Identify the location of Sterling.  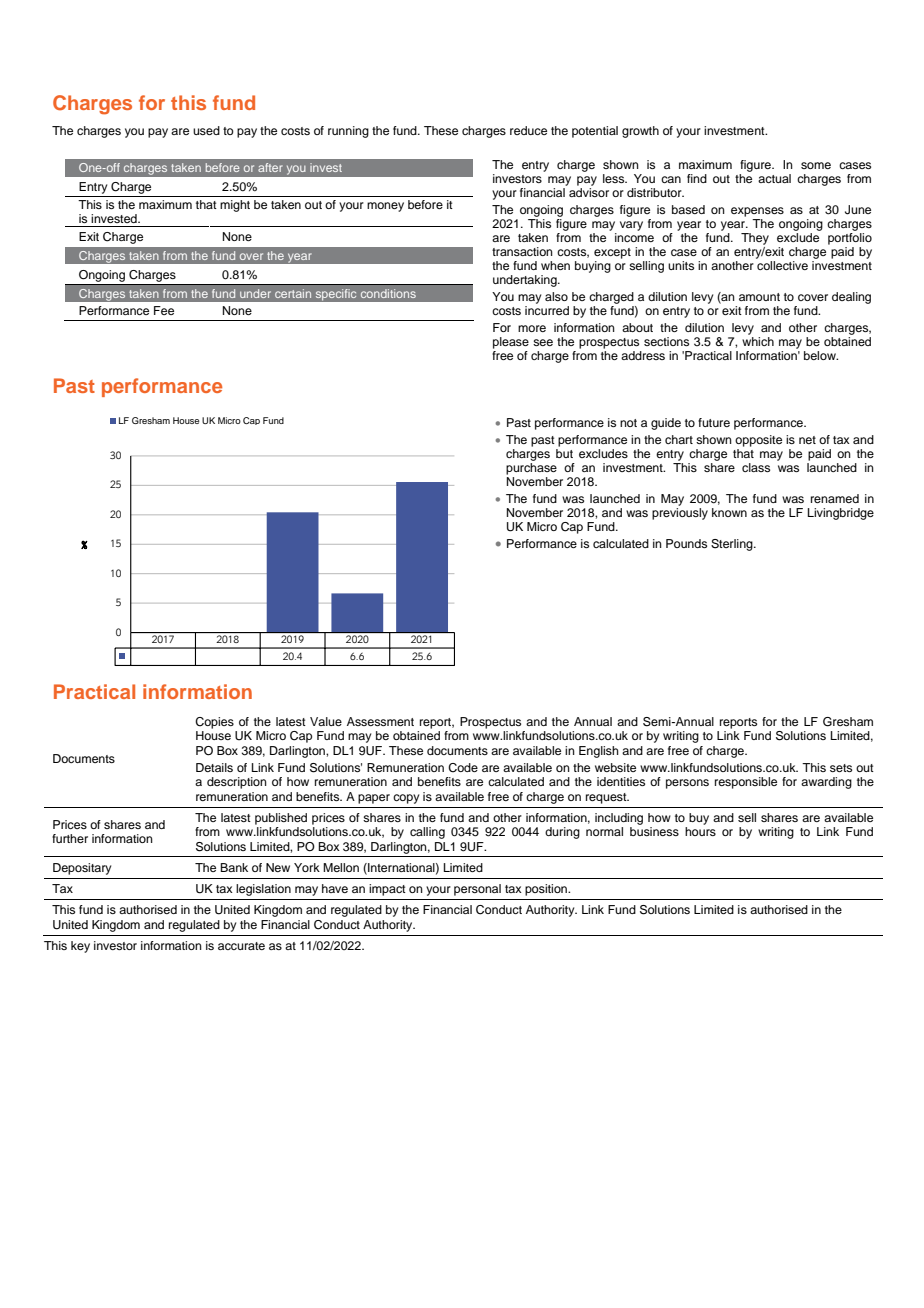
(733, 545).
